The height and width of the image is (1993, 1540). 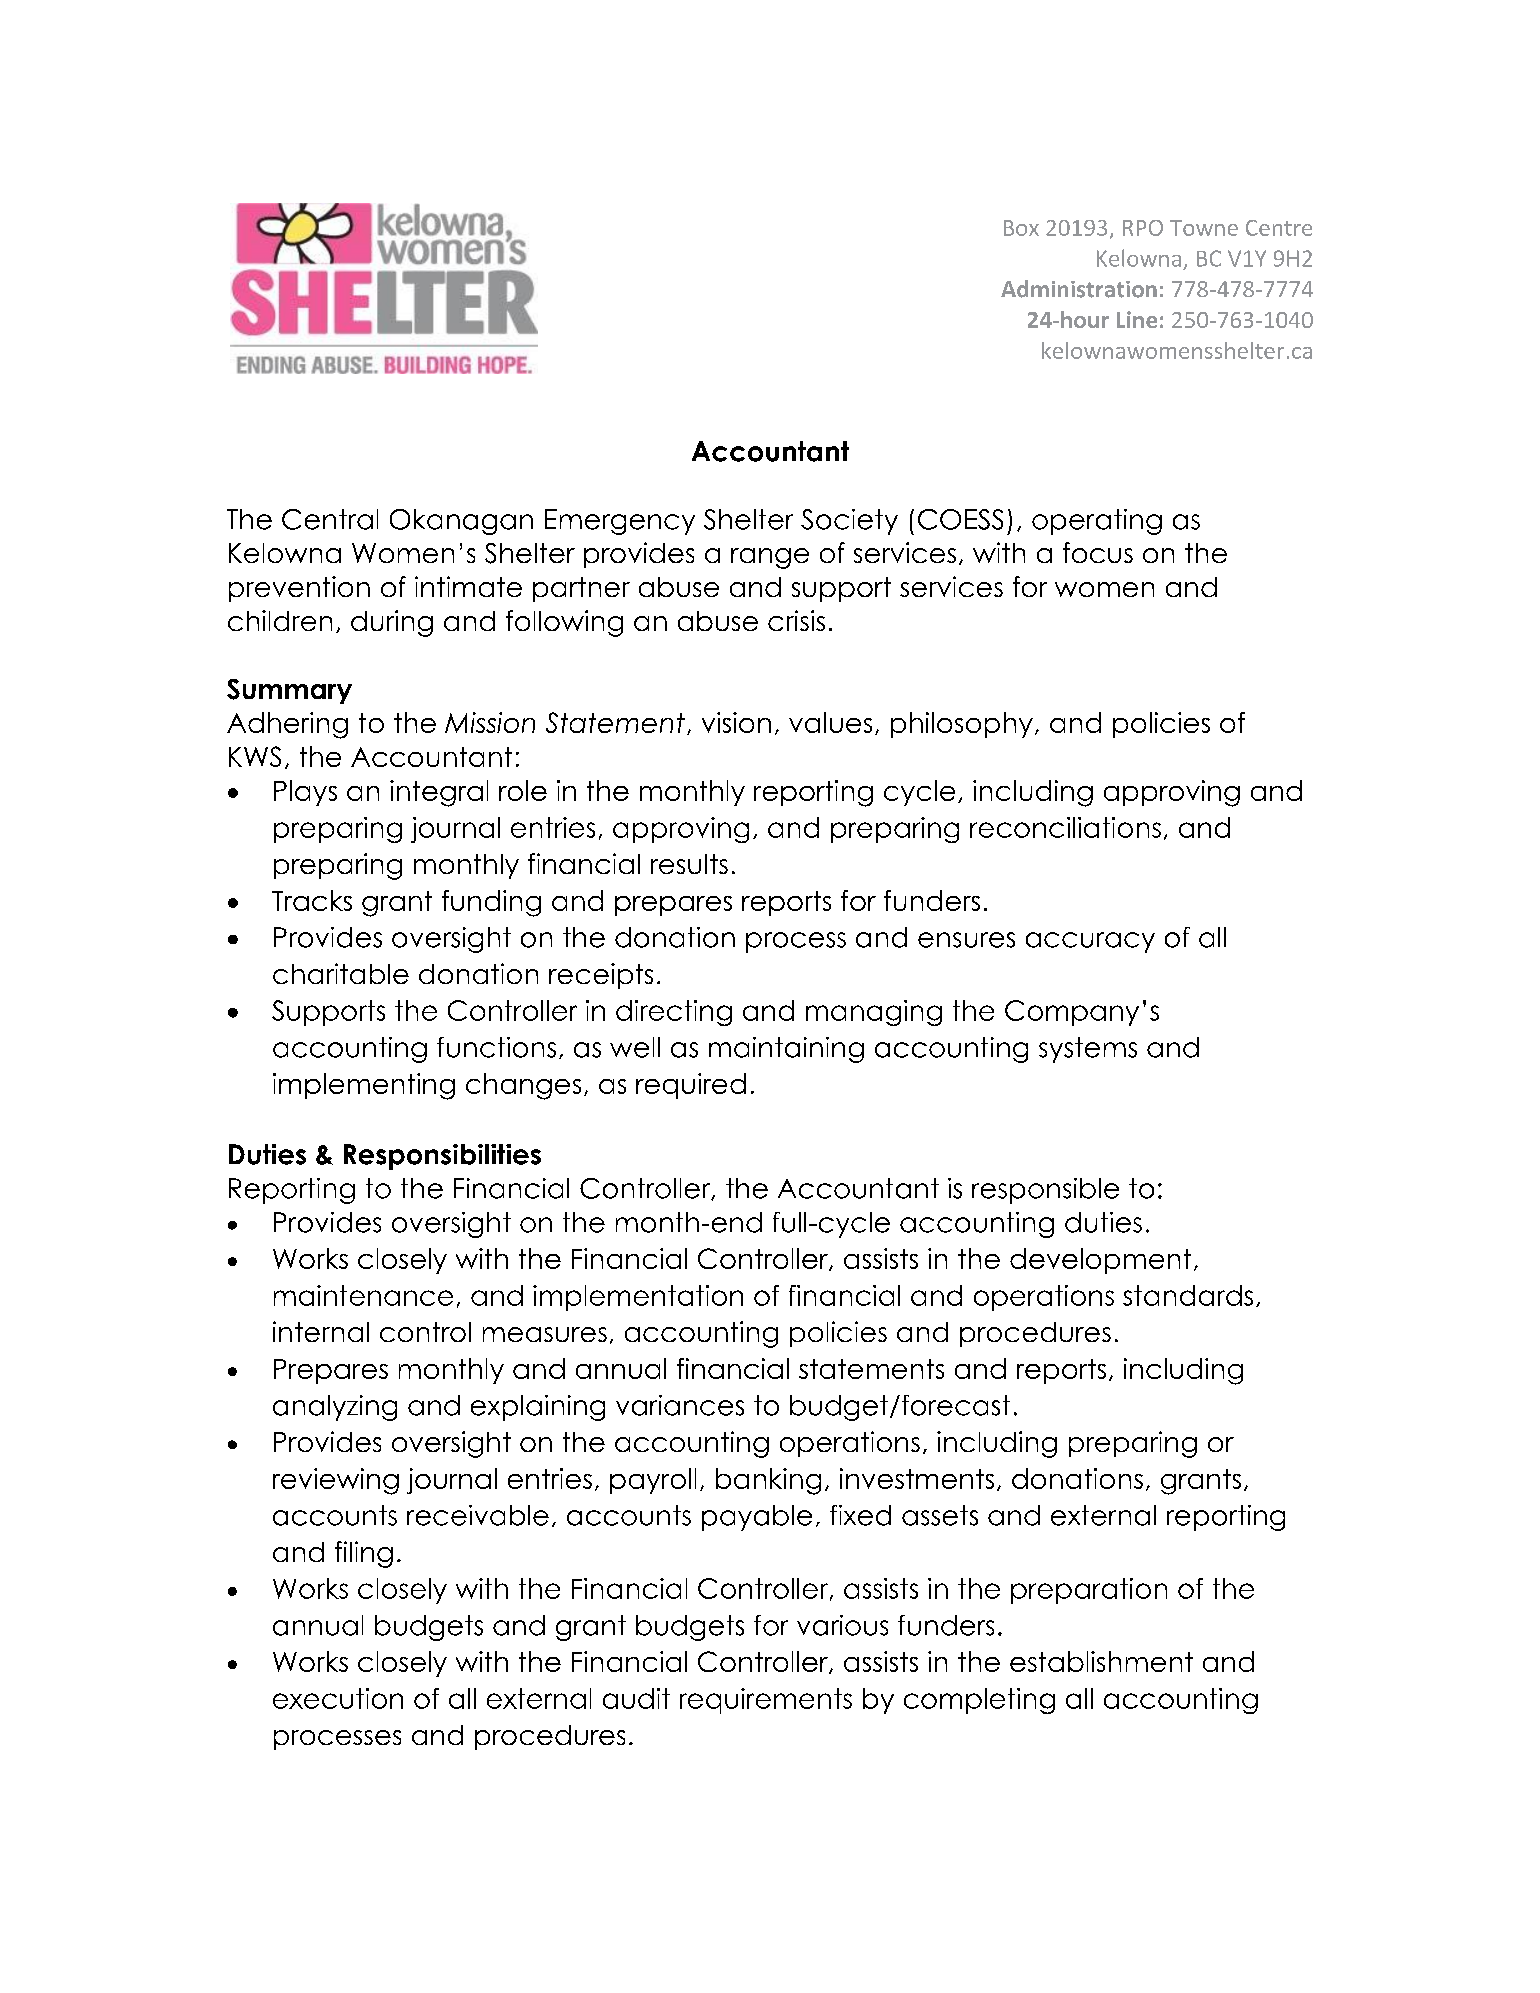 I want to click on RPO, so click(x=1143, y=228).
